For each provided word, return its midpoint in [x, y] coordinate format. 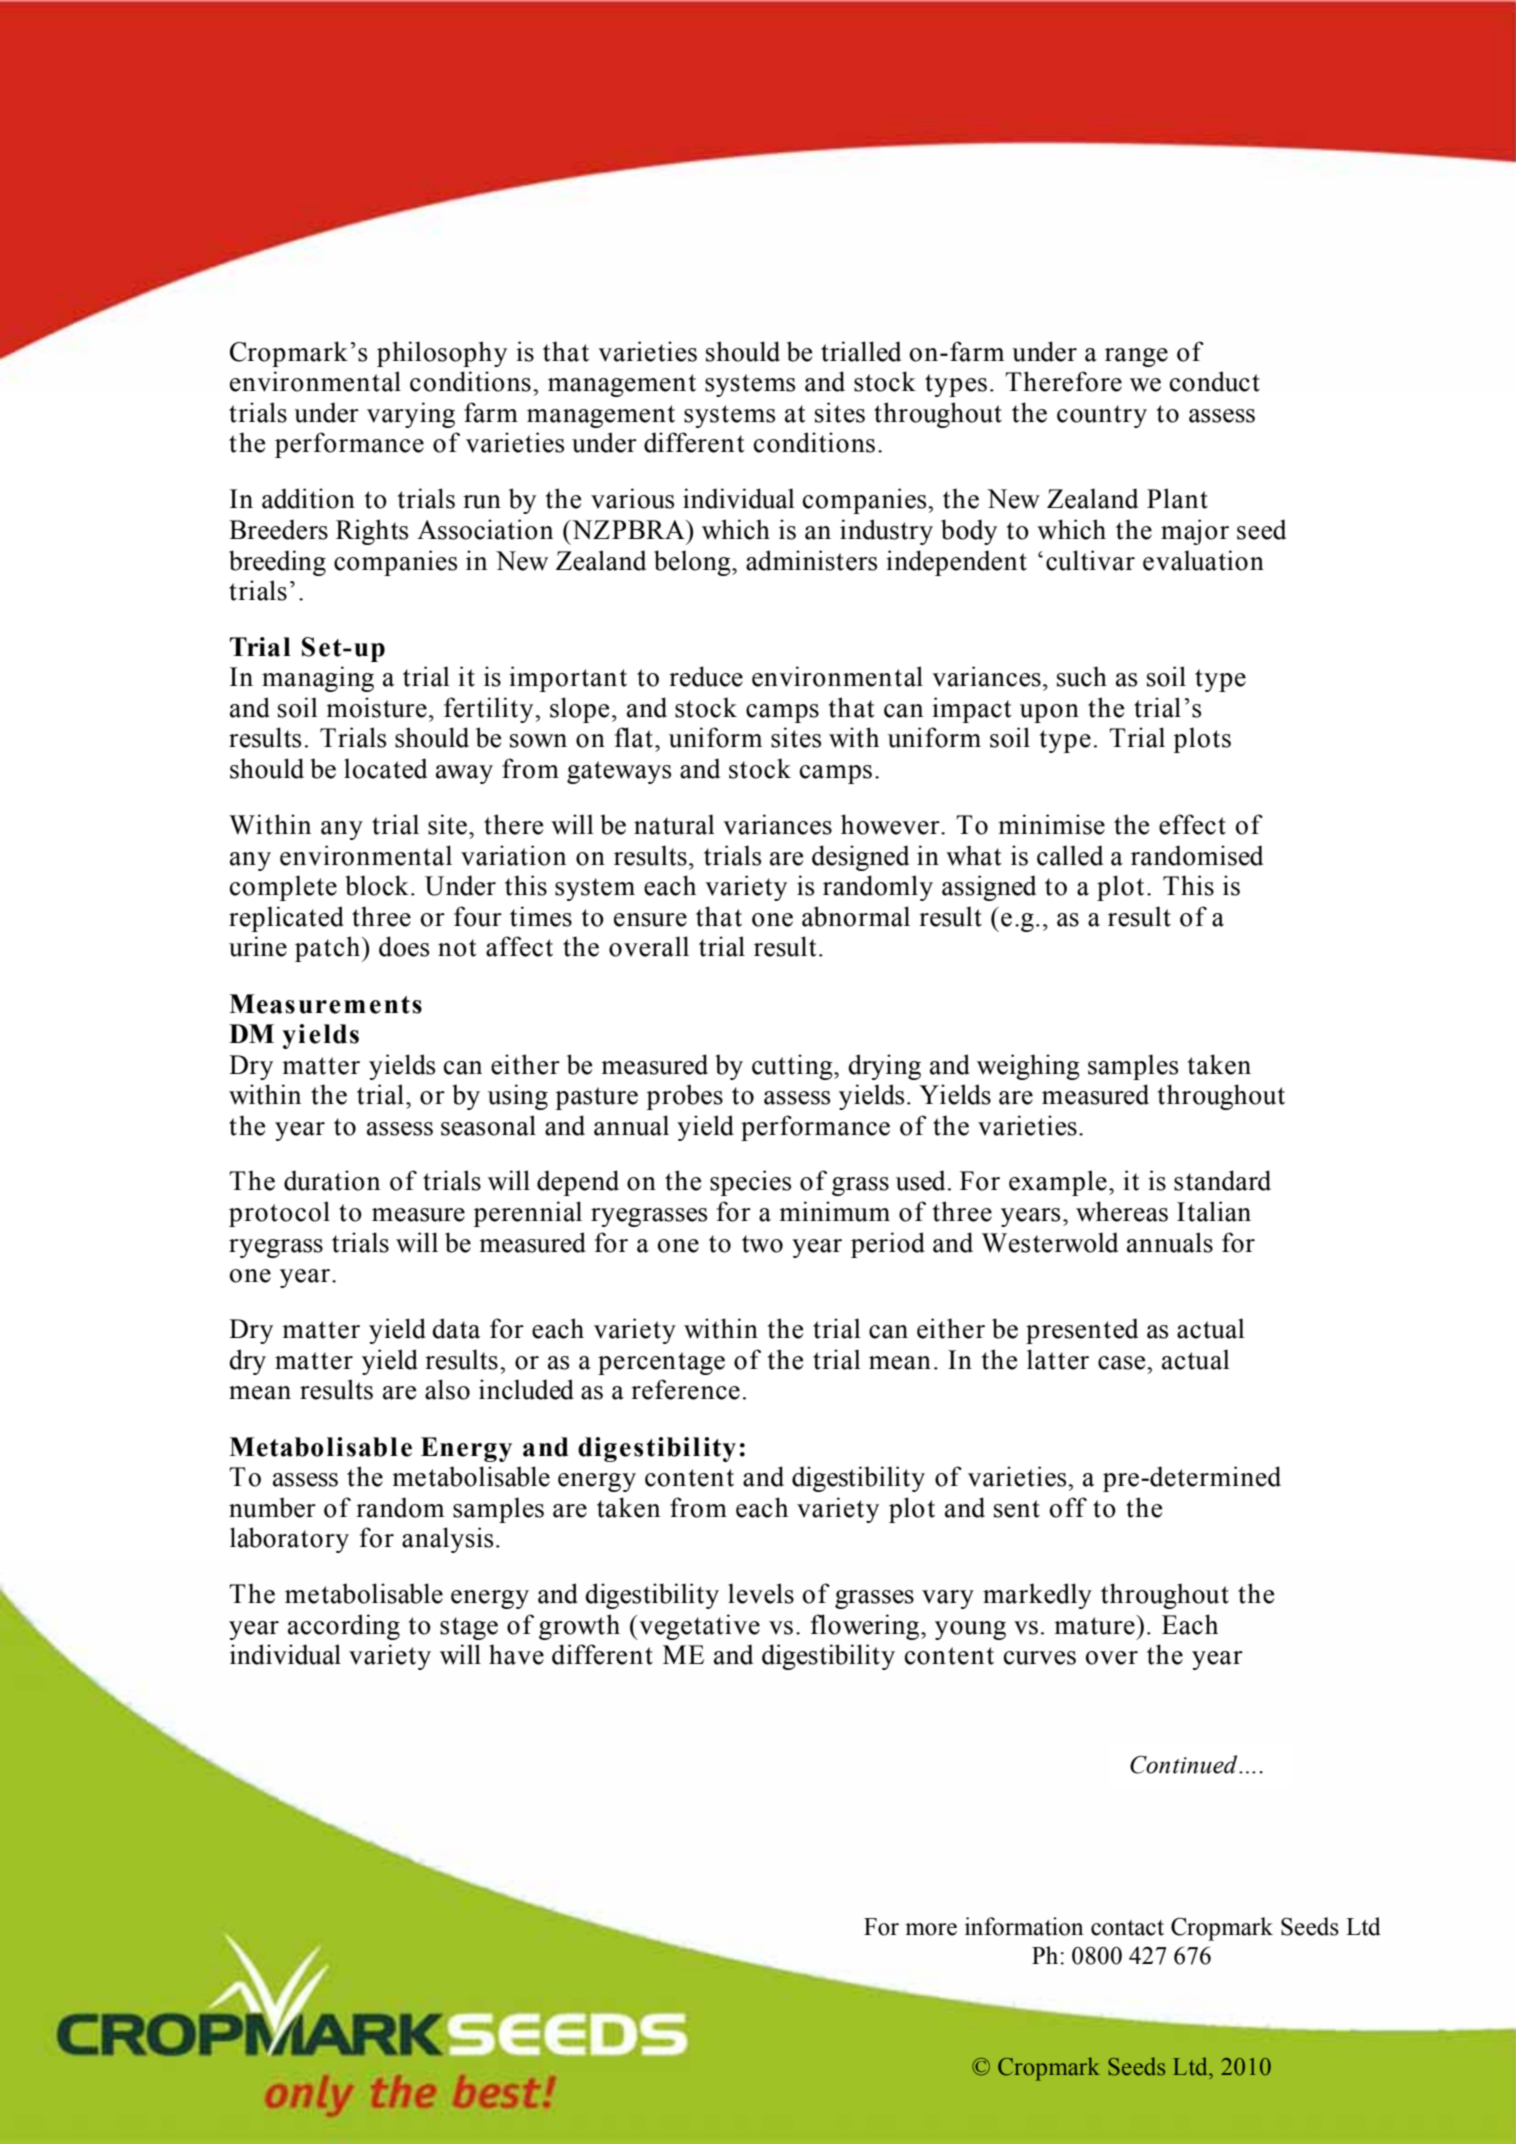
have [516, 1654]
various [632, 498]
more [931, 1929]
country [1102, 416]
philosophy [442, 354]
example [1058, 1183]
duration [332, 1180]
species [750, 1183]
